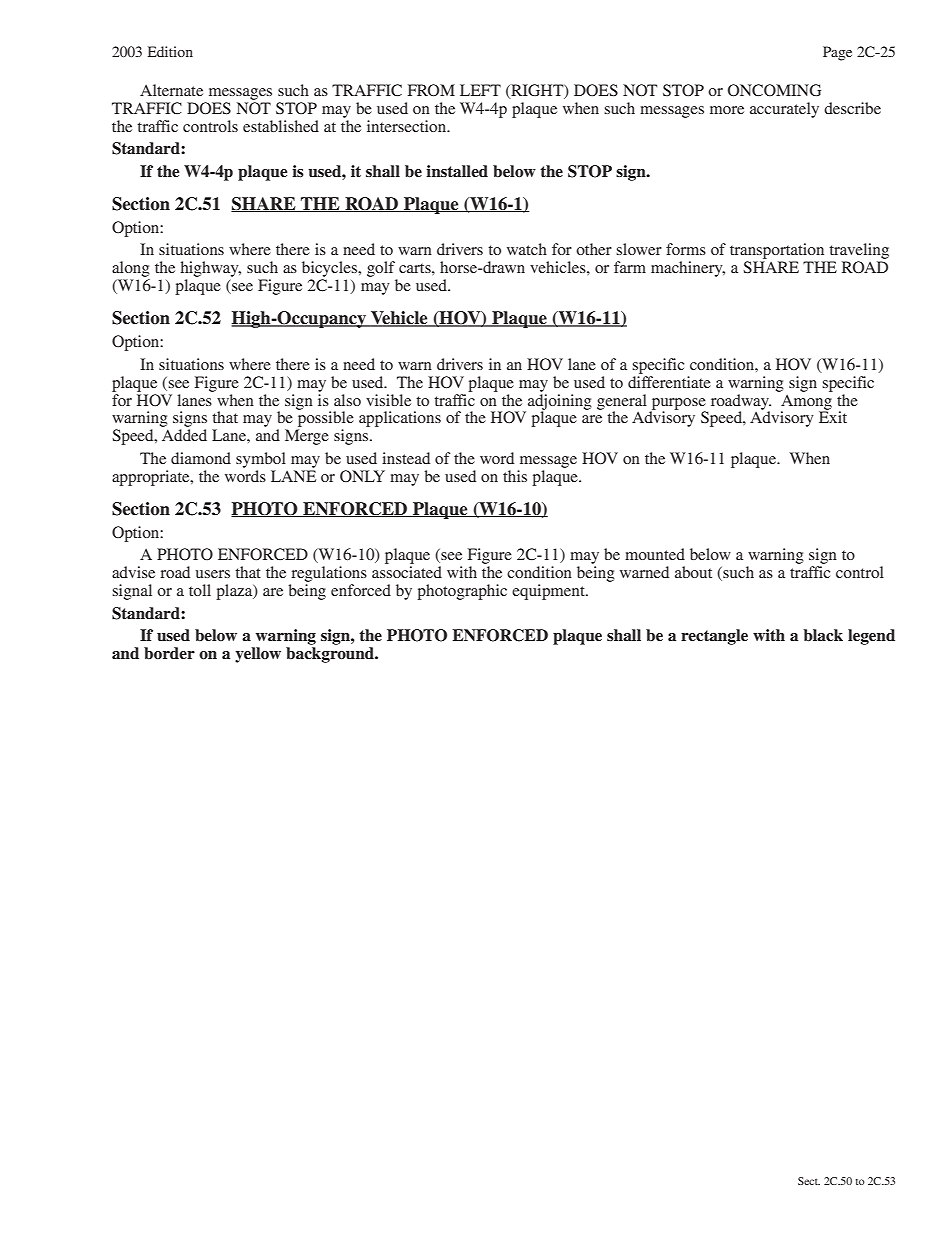 The image size is (952, 1233). Describe the element at coordinates (560, 401) in the document. I see `adjoining` at that location.
